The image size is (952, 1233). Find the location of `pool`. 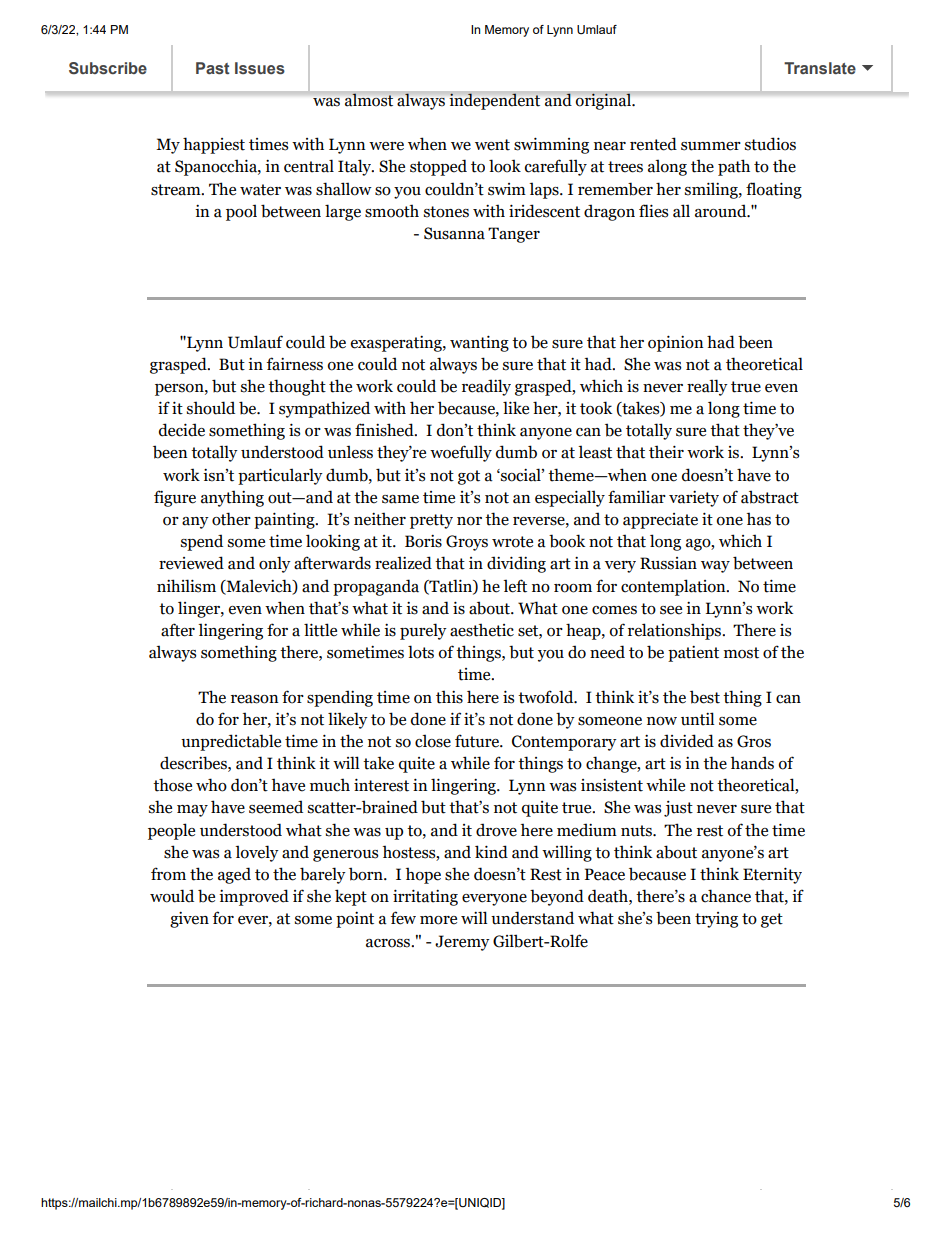

pool is located at coordinates (241, 212).
